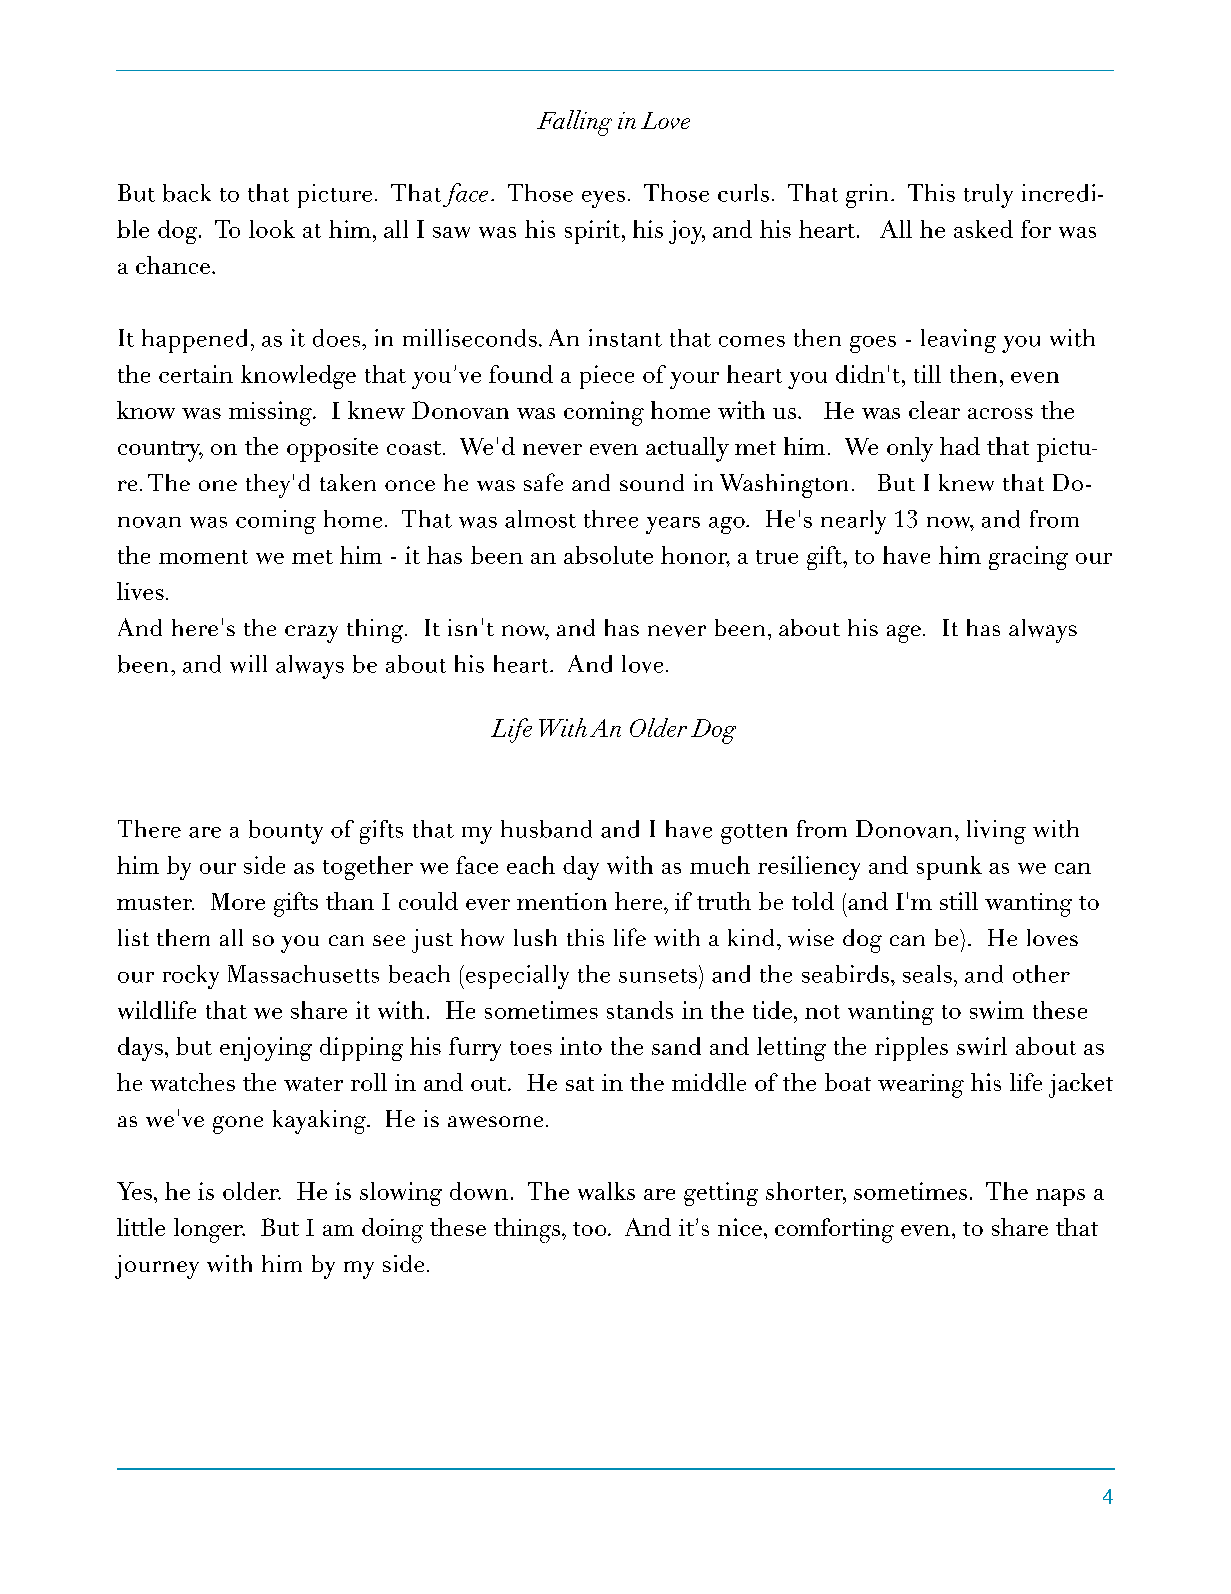  Describe the element at coordinates (591, 1229) in the page. I see `too` at that location.
